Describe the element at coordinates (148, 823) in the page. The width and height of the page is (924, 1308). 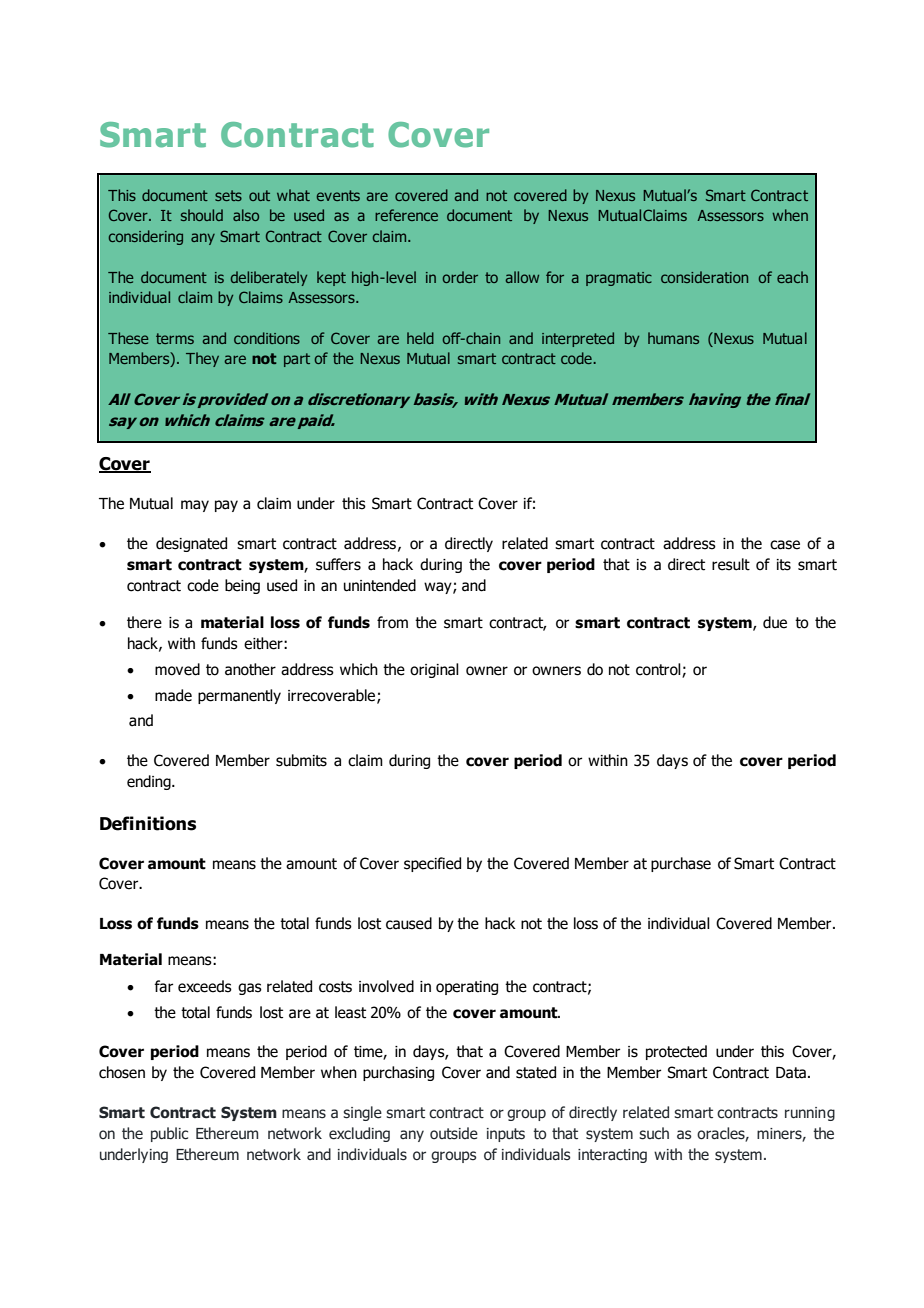
I see `Definitions` at that location.
